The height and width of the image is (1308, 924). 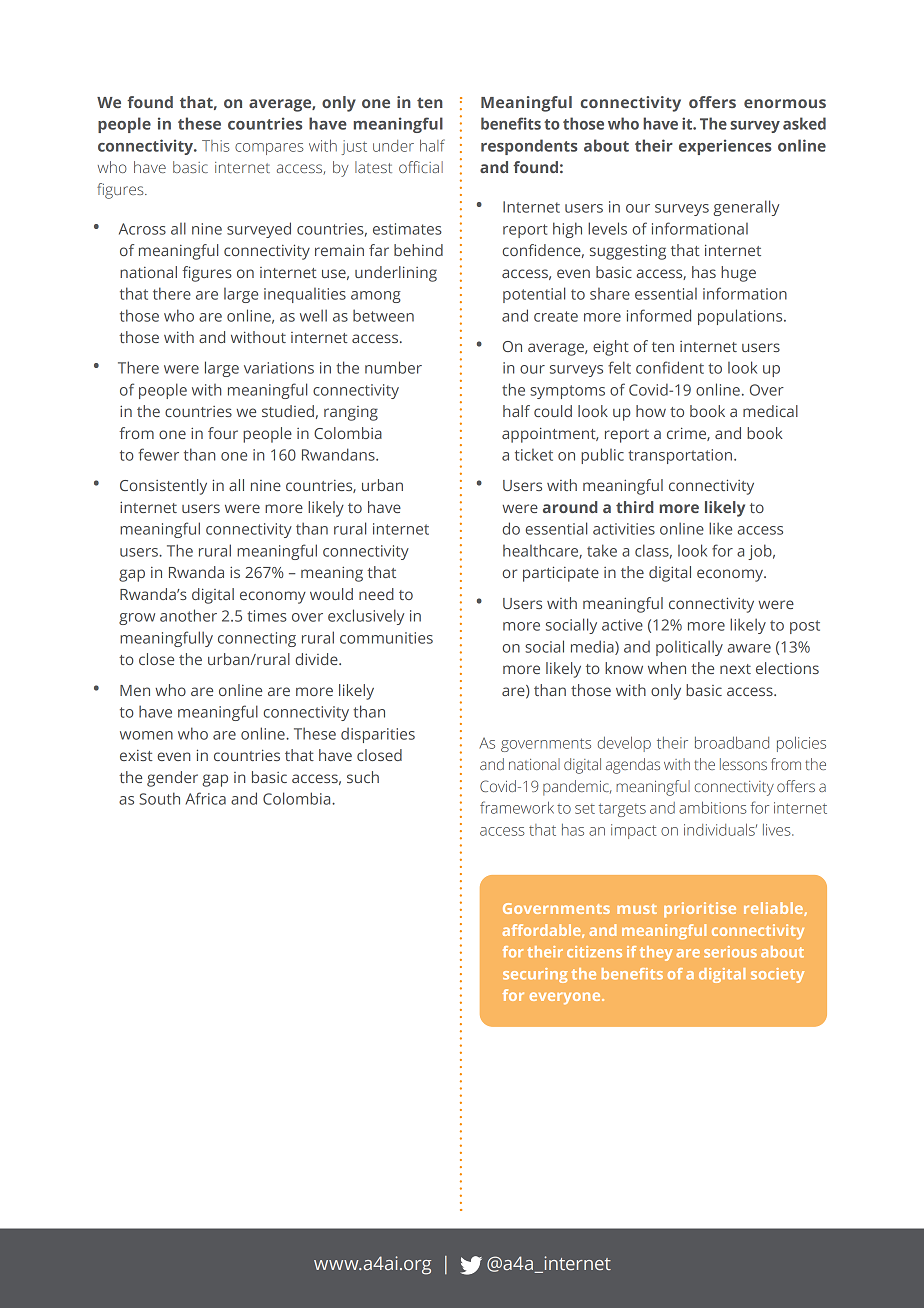 What do you see at coordinates (279, 368) in the image?
I see `variations` at bounding box center [279, 368].
